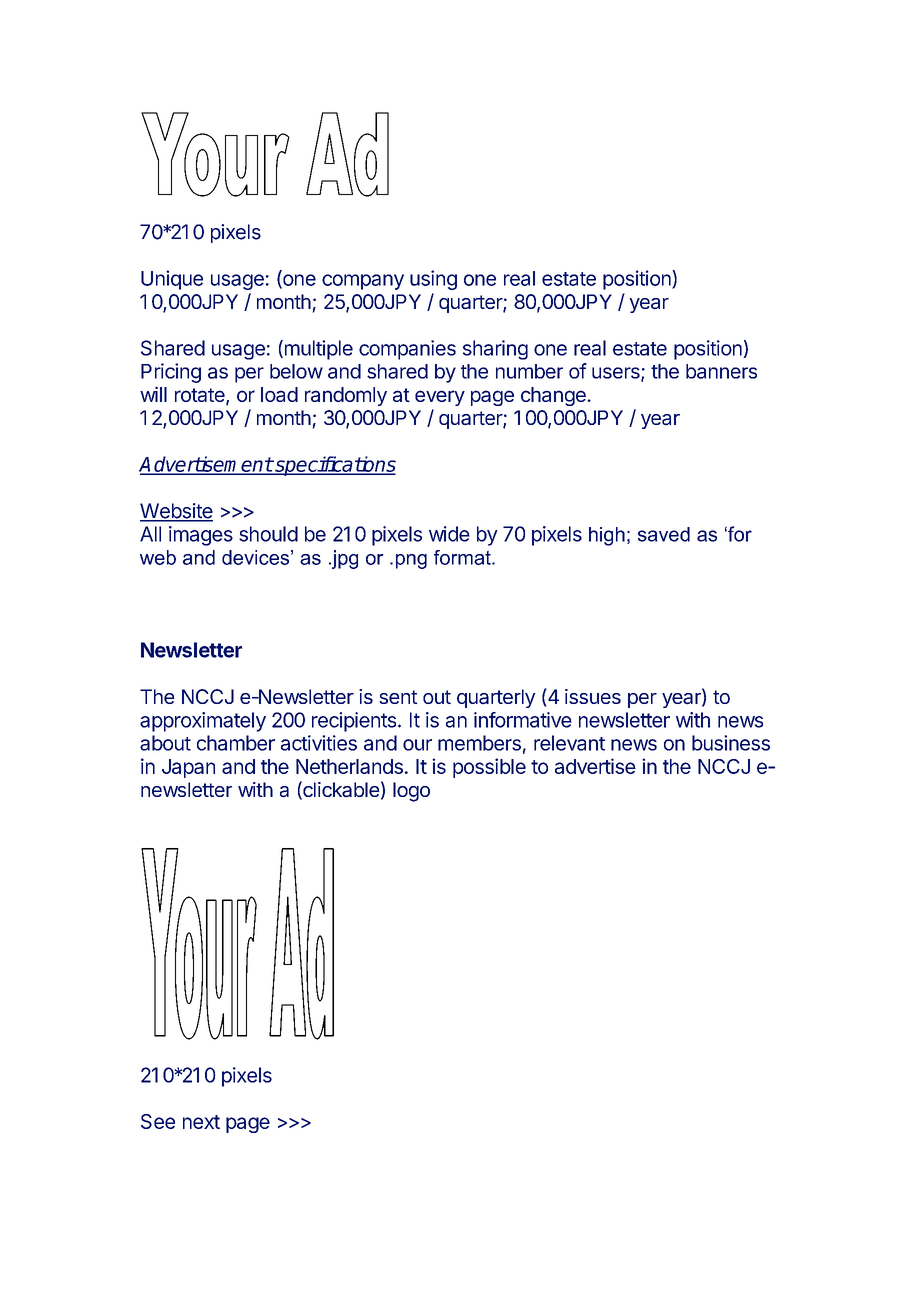 This screenshot has width=924, height=1309. I want to click on Website, so click(176, 512).
